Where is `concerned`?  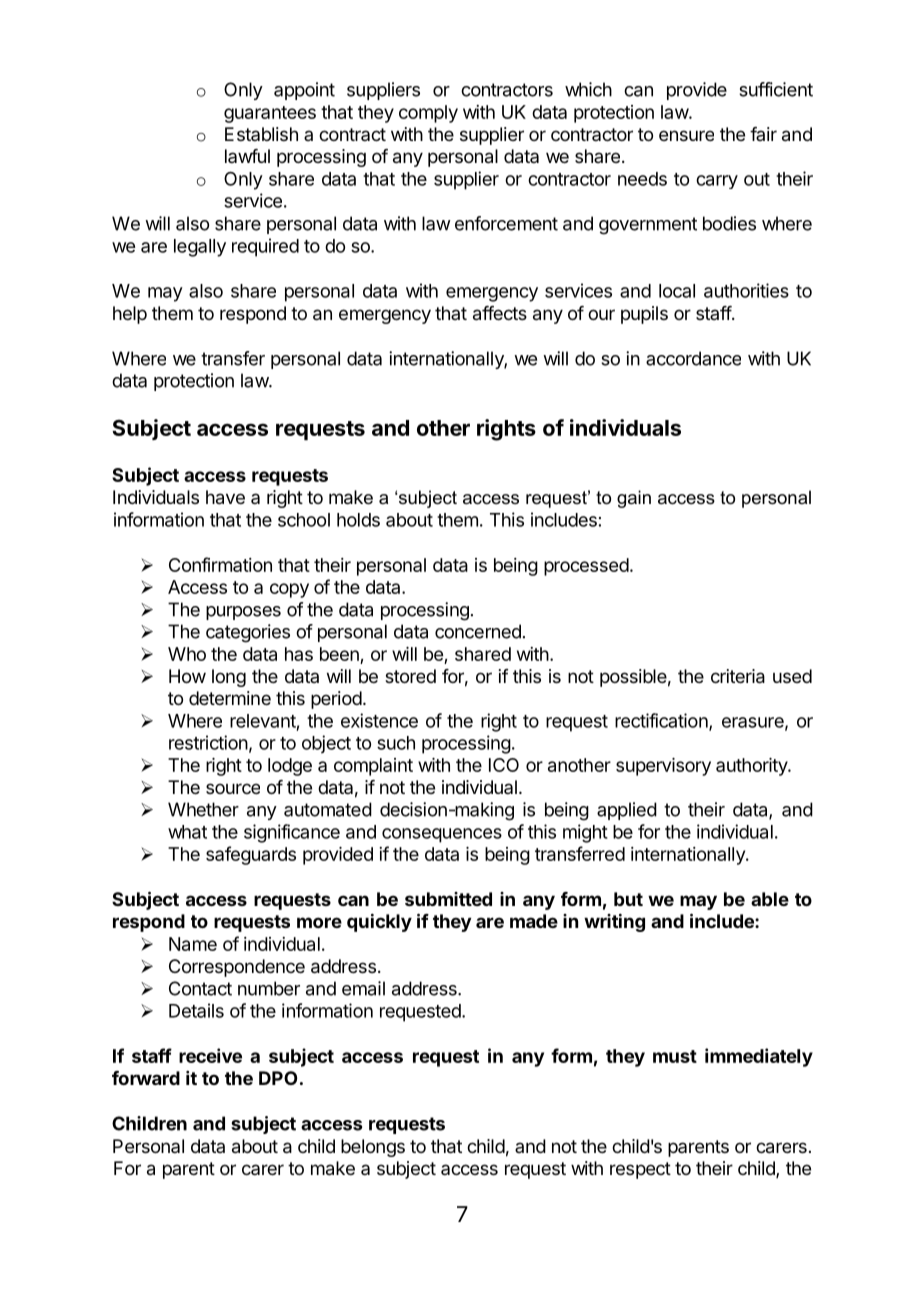 concerned is located at coordinates (478, 631).
